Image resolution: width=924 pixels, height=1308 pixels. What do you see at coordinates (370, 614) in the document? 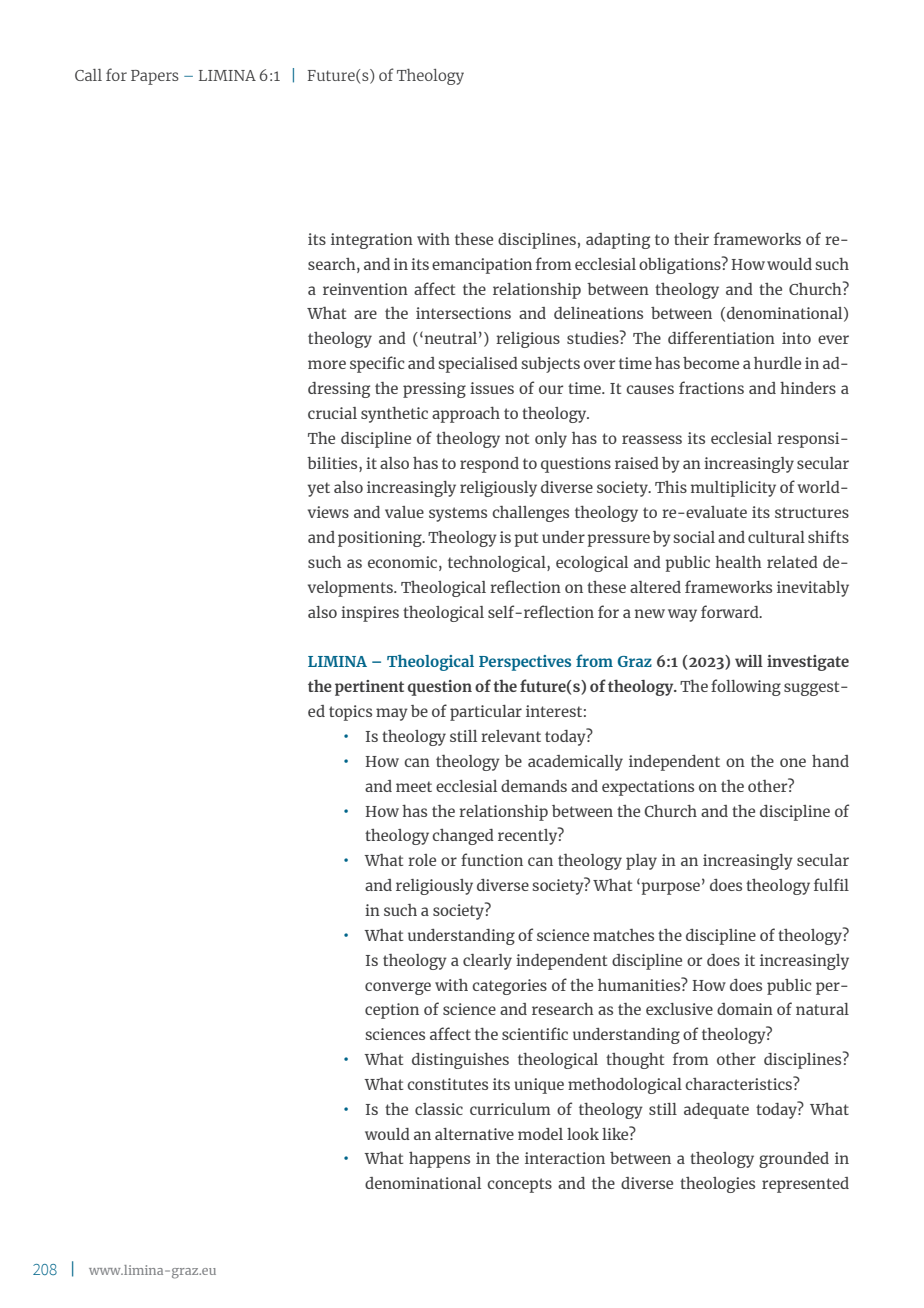
I see `inspires` at bounding box center [370, 614].
